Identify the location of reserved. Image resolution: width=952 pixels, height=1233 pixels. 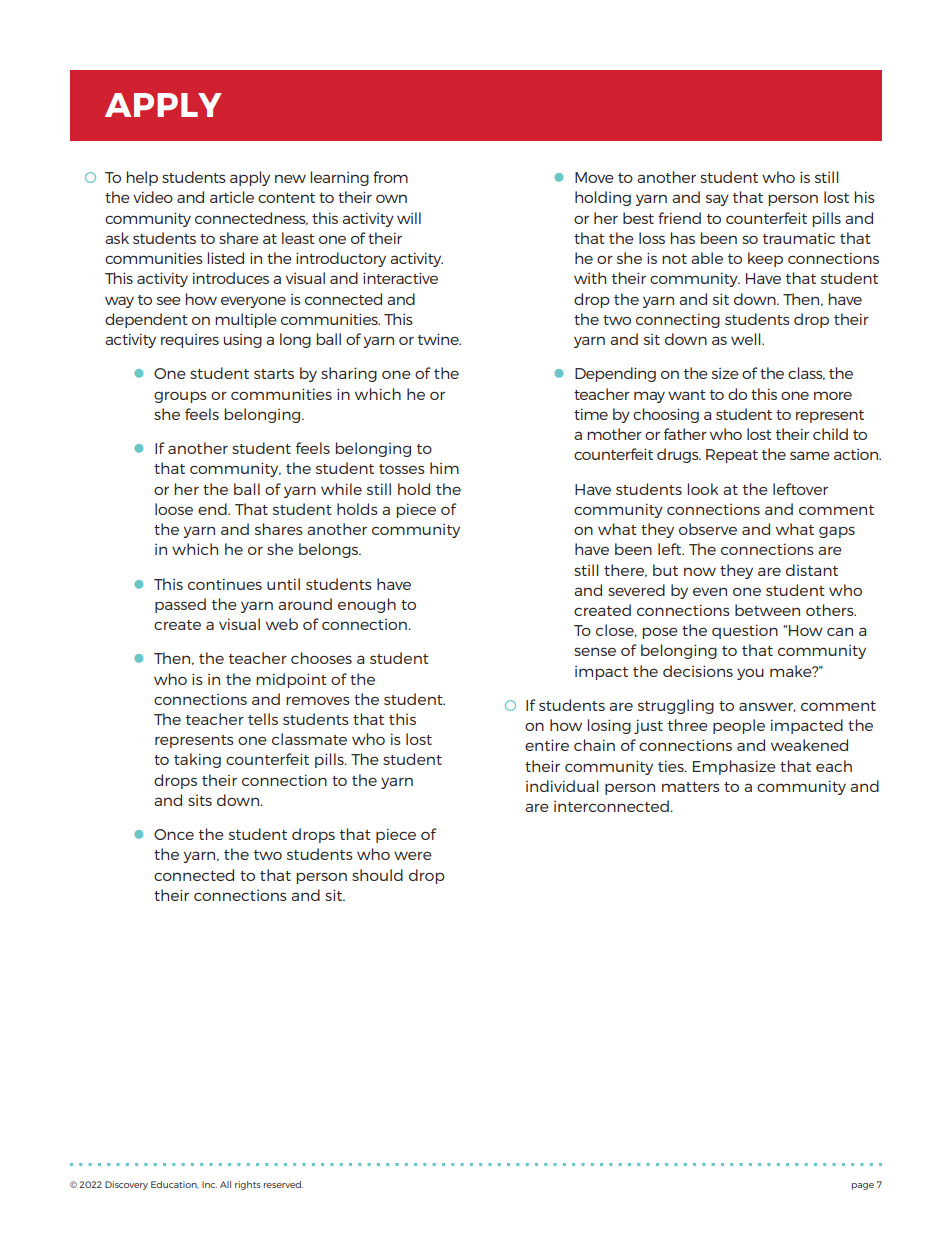
(283, 1184).
